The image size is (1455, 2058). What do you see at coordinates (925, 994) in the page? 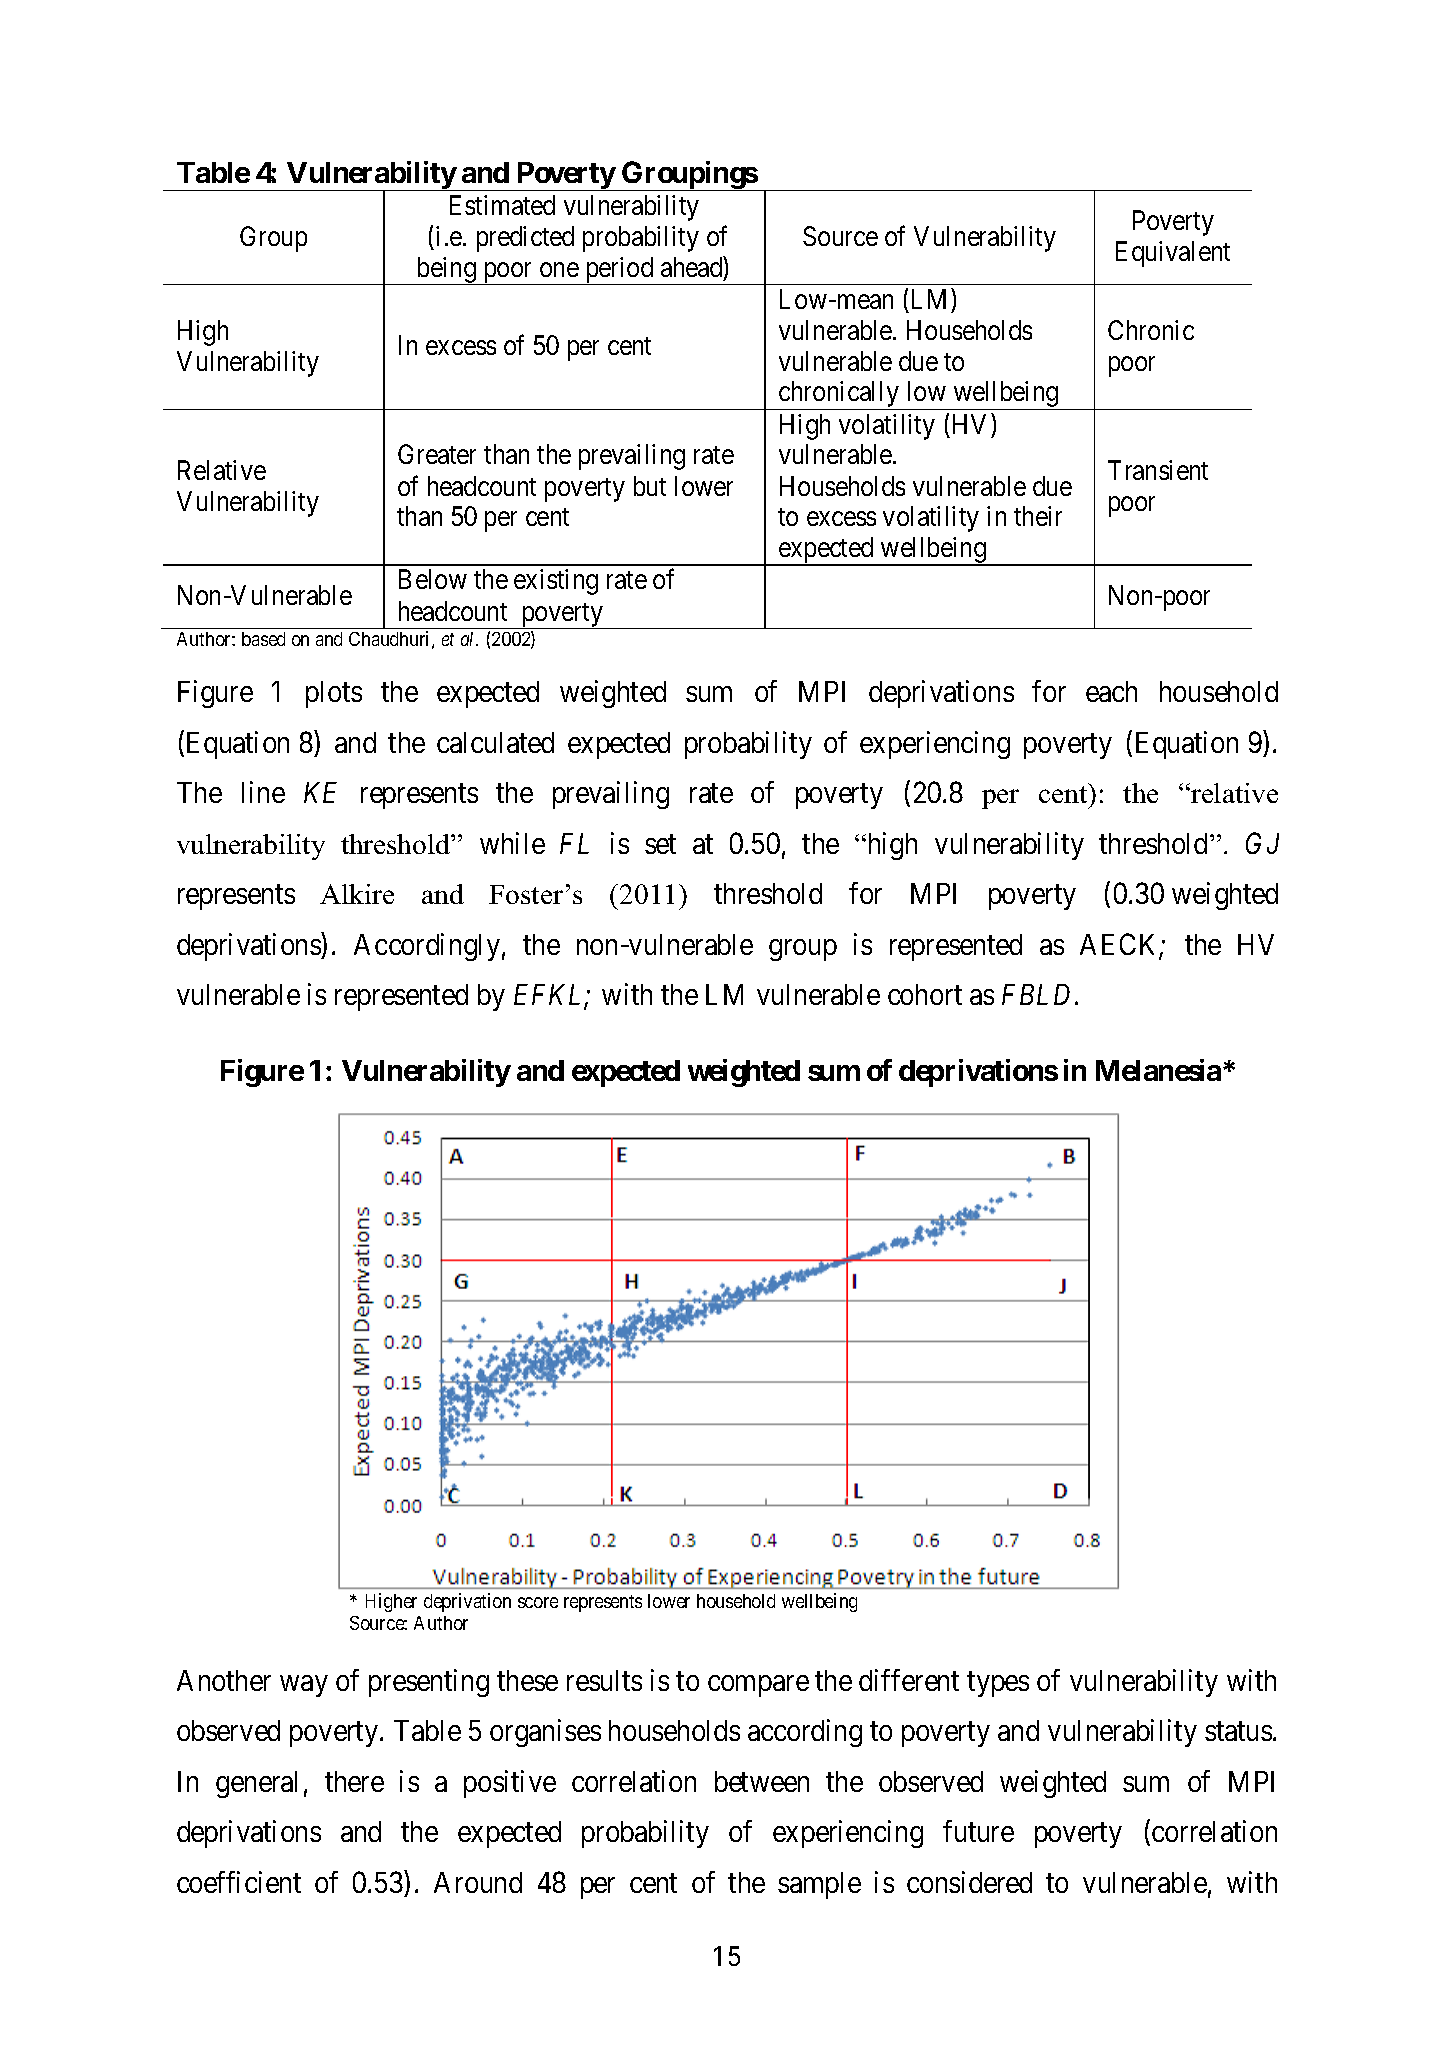
I see `cohort` at bounding box center [925, 994].
